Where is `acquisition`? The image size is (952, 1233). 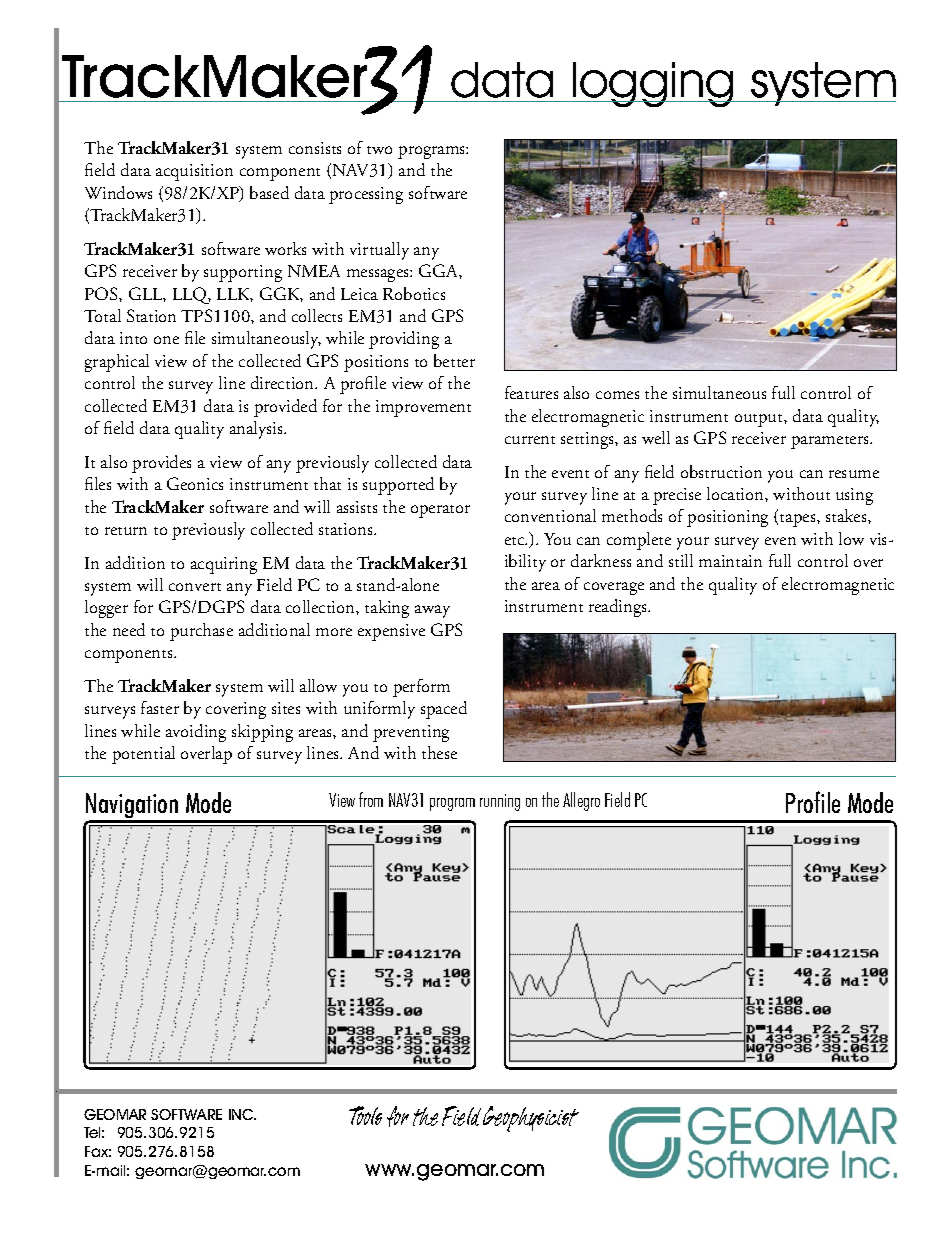
acquisition is located at coordinates (194, 172).
